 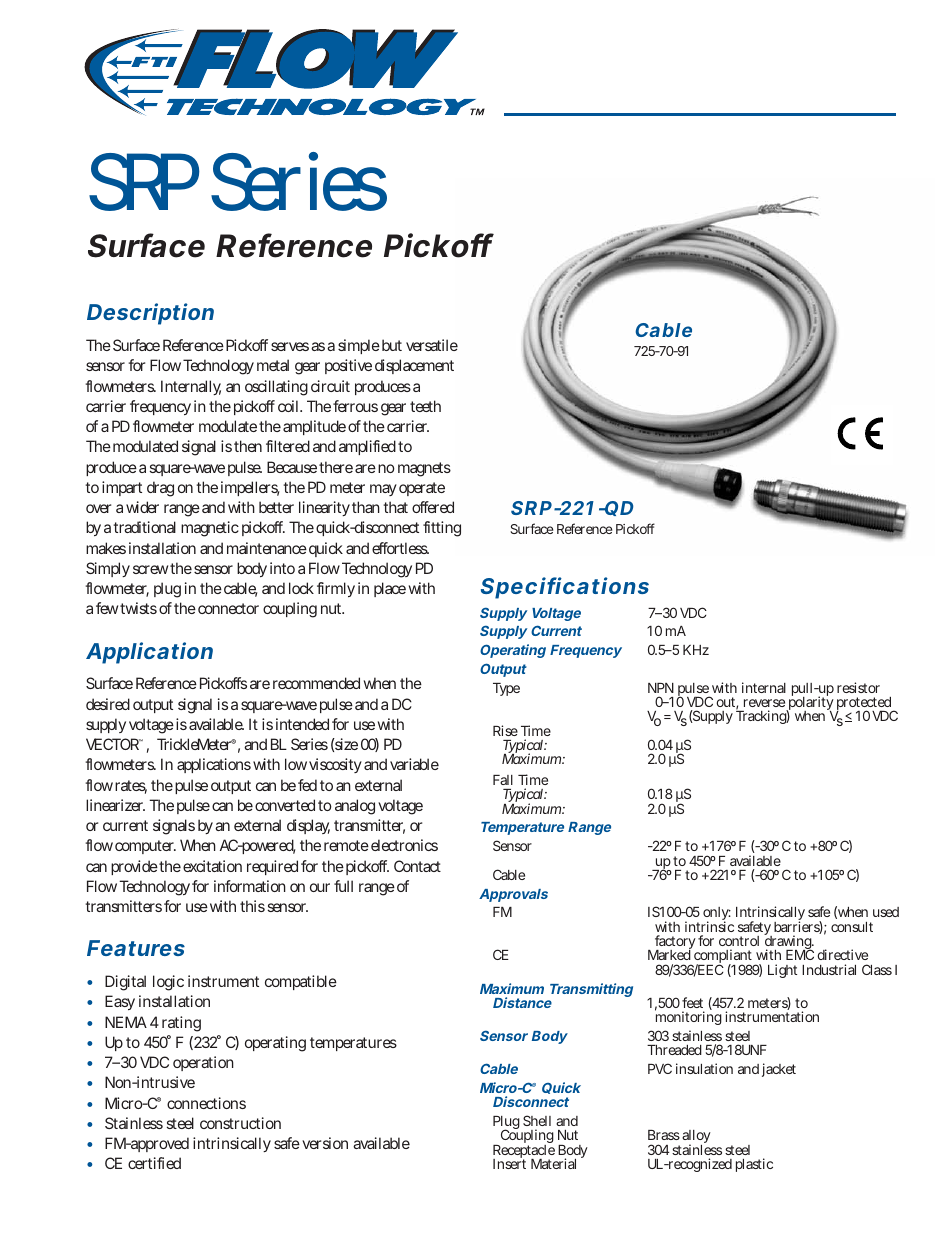 I want to click on Shell, so click(x=537, y=1120).
